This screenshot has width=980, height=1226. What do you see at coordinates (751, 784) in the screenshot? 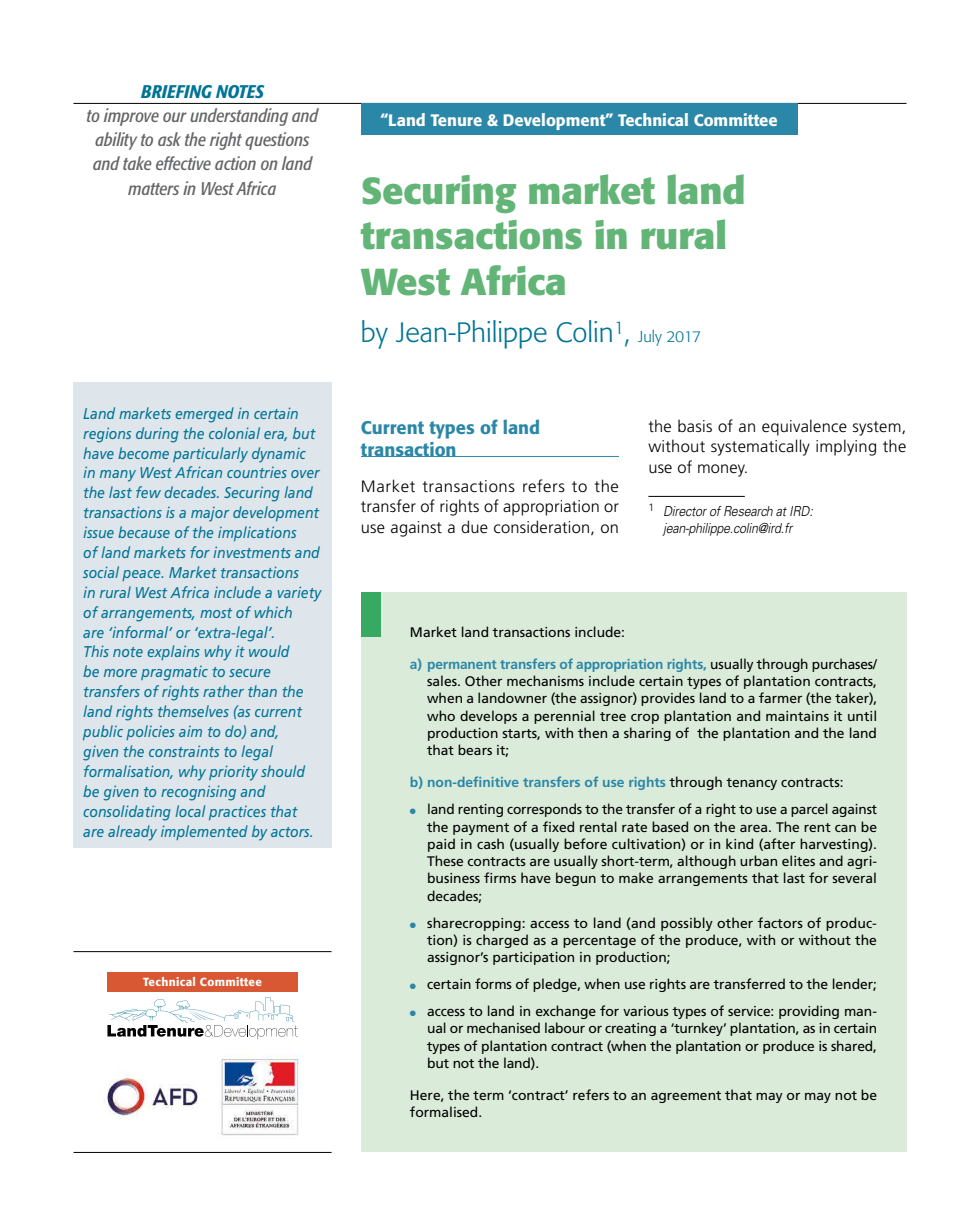
I see `tenancy` at bounding box center [751, 784].
